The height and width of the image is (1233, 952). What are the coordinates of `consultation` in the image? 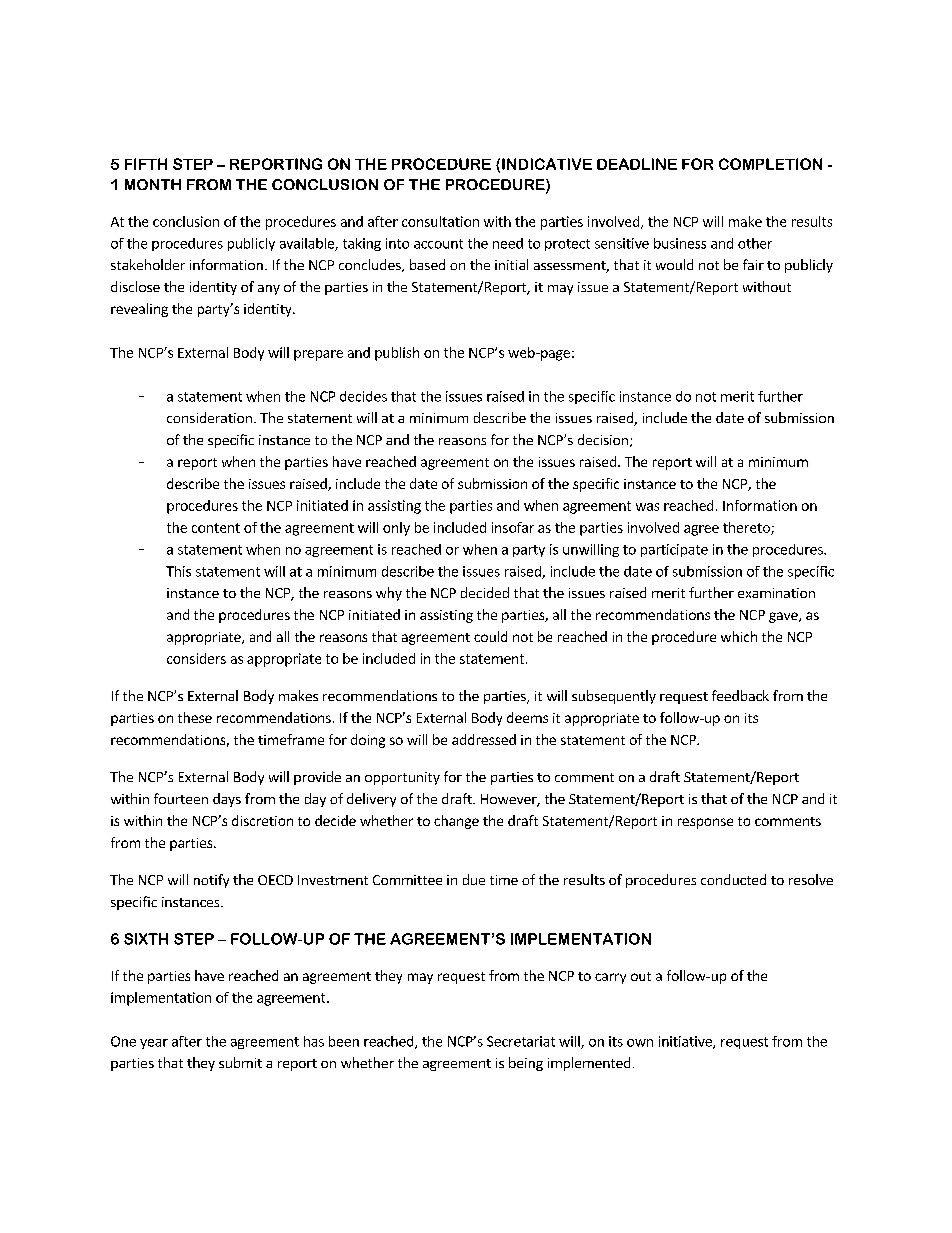 It's located at (440, 221).
